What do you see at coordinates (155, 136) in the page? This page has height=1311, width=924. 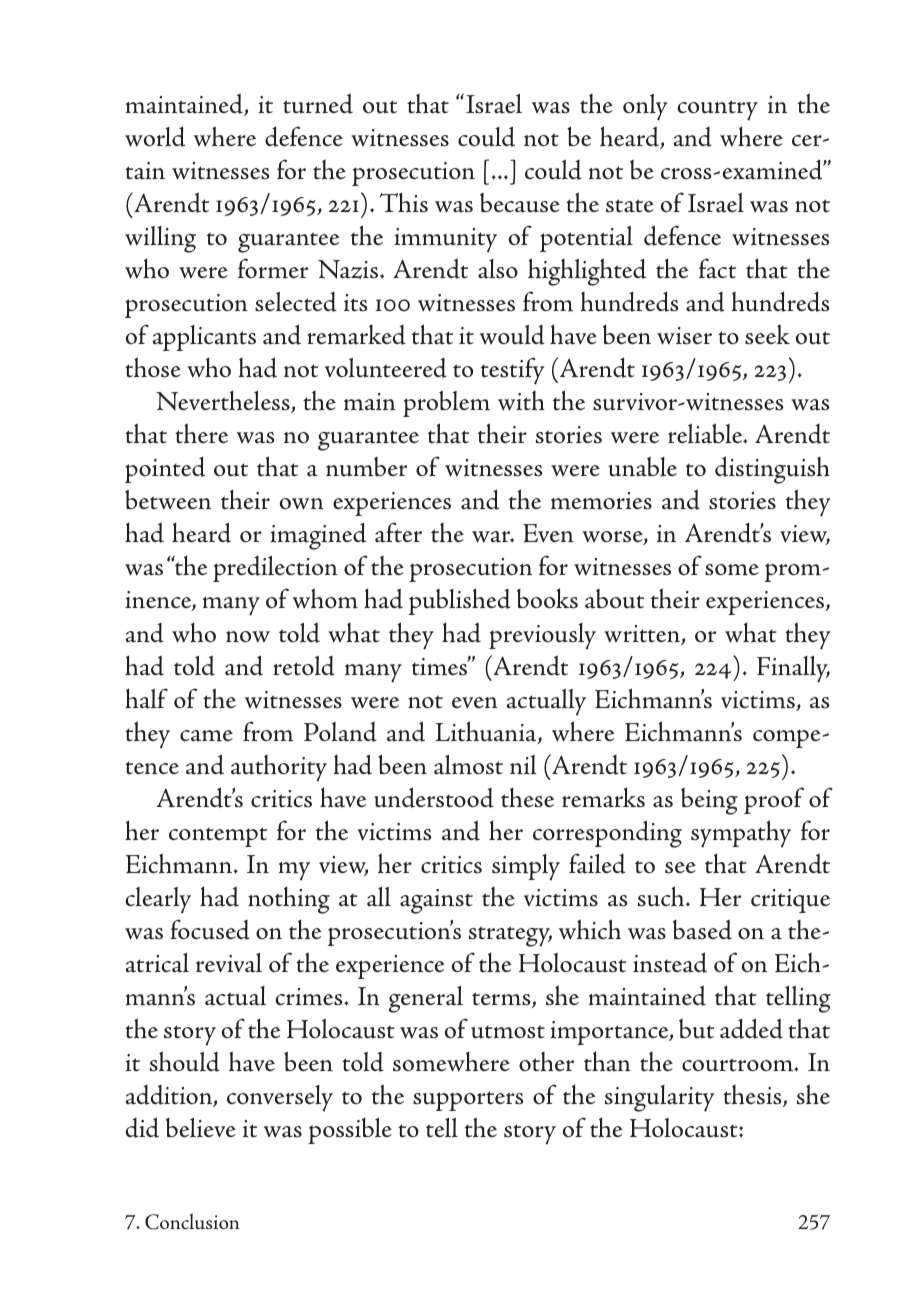 I see `world` at bounding box center [155, 136].
